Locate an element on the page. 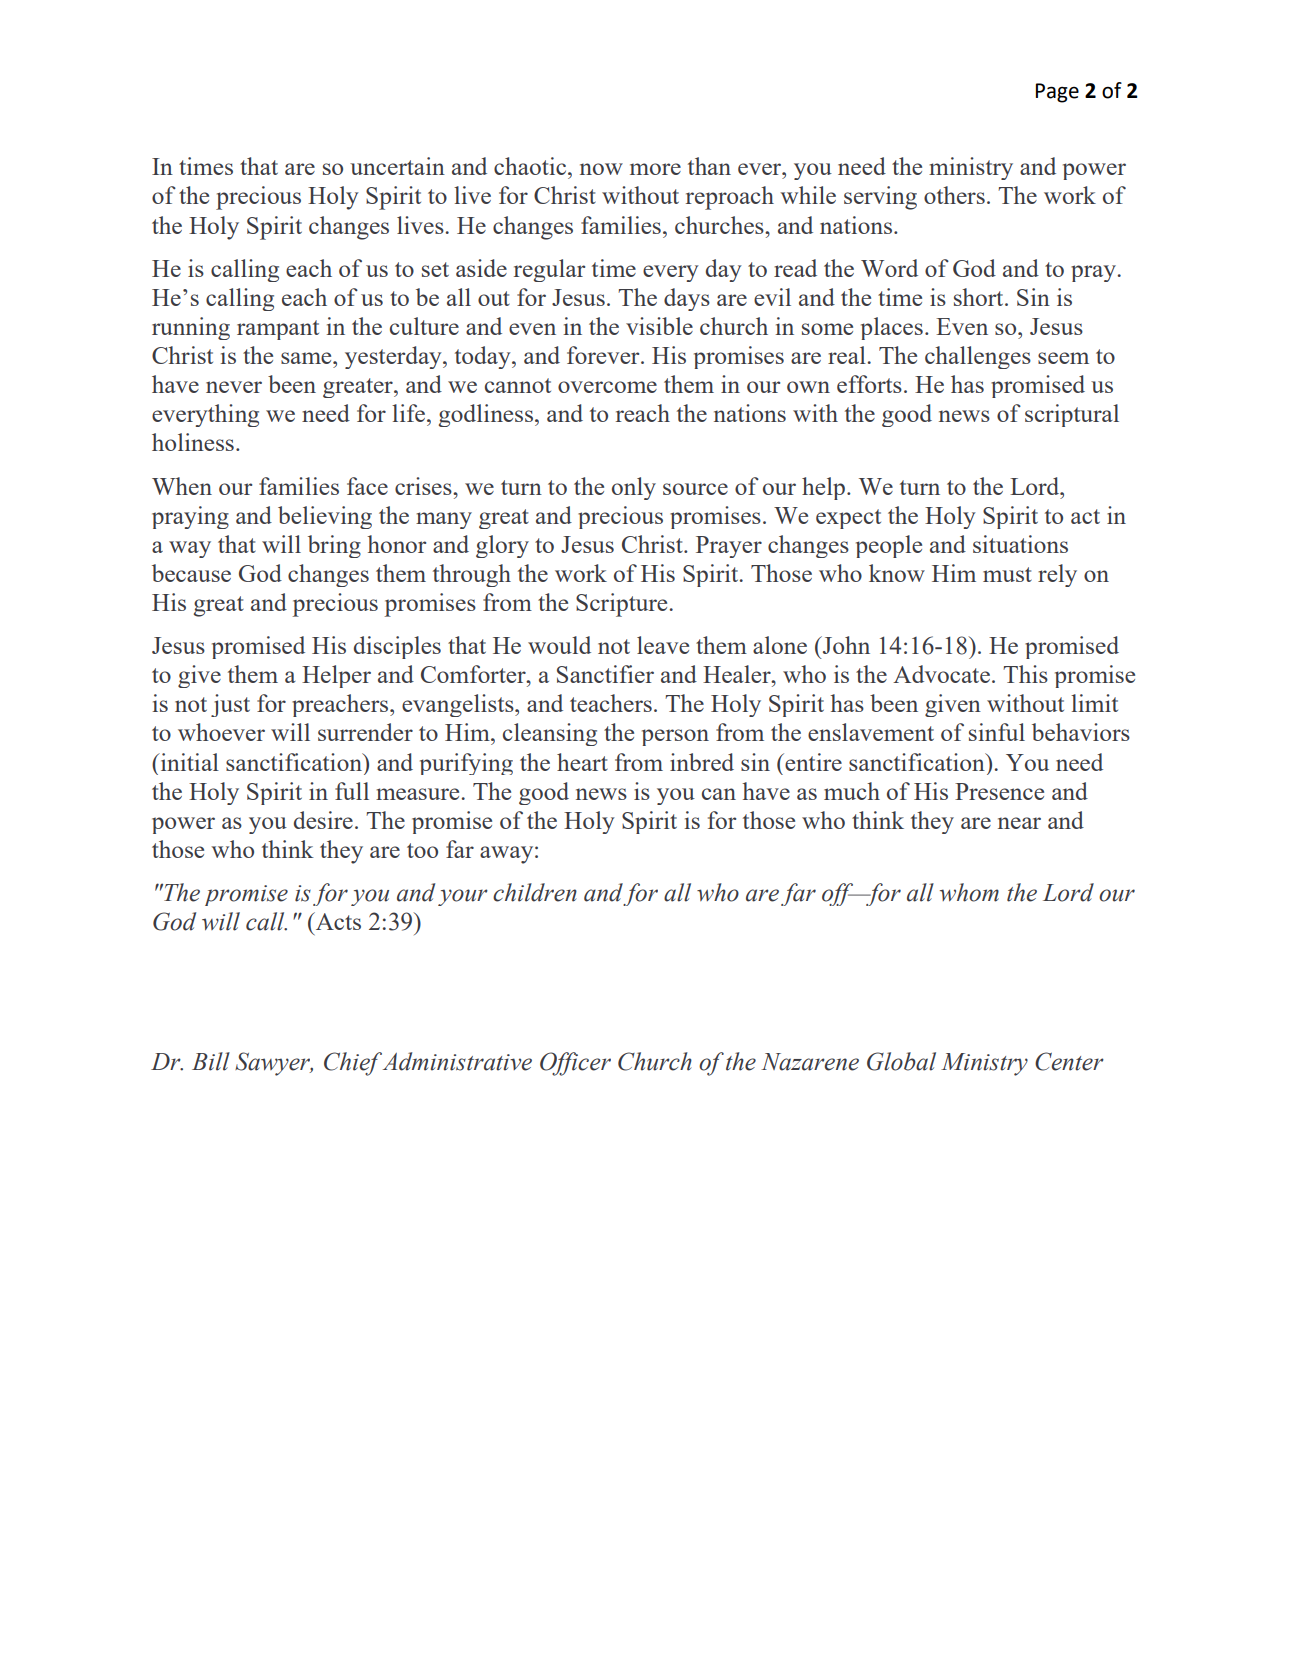 The height and width of the document is (1669, 1290). Officer is located at coordinates (575, 1064).
